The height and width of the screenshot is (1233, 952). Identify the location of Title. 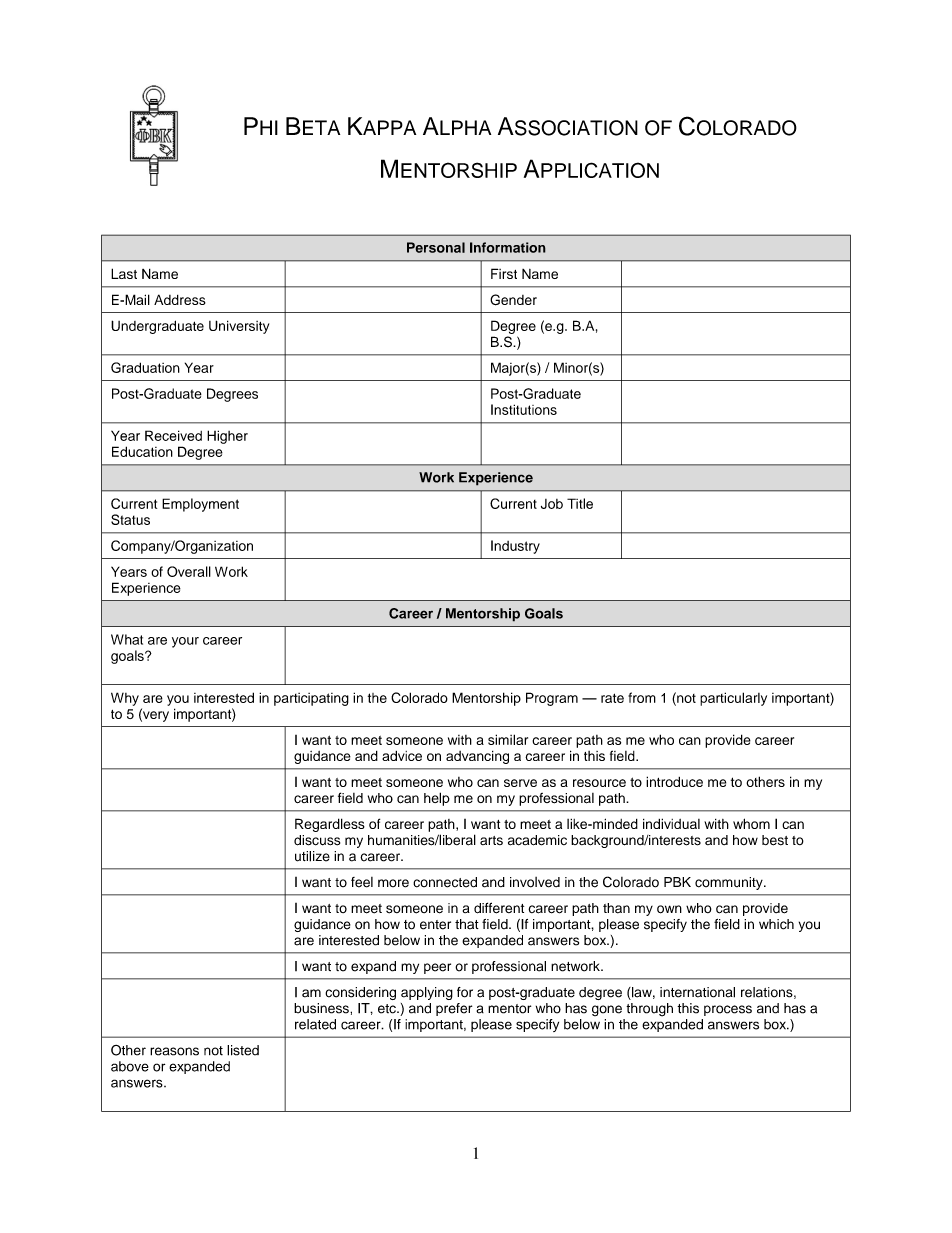
(580, 503).
